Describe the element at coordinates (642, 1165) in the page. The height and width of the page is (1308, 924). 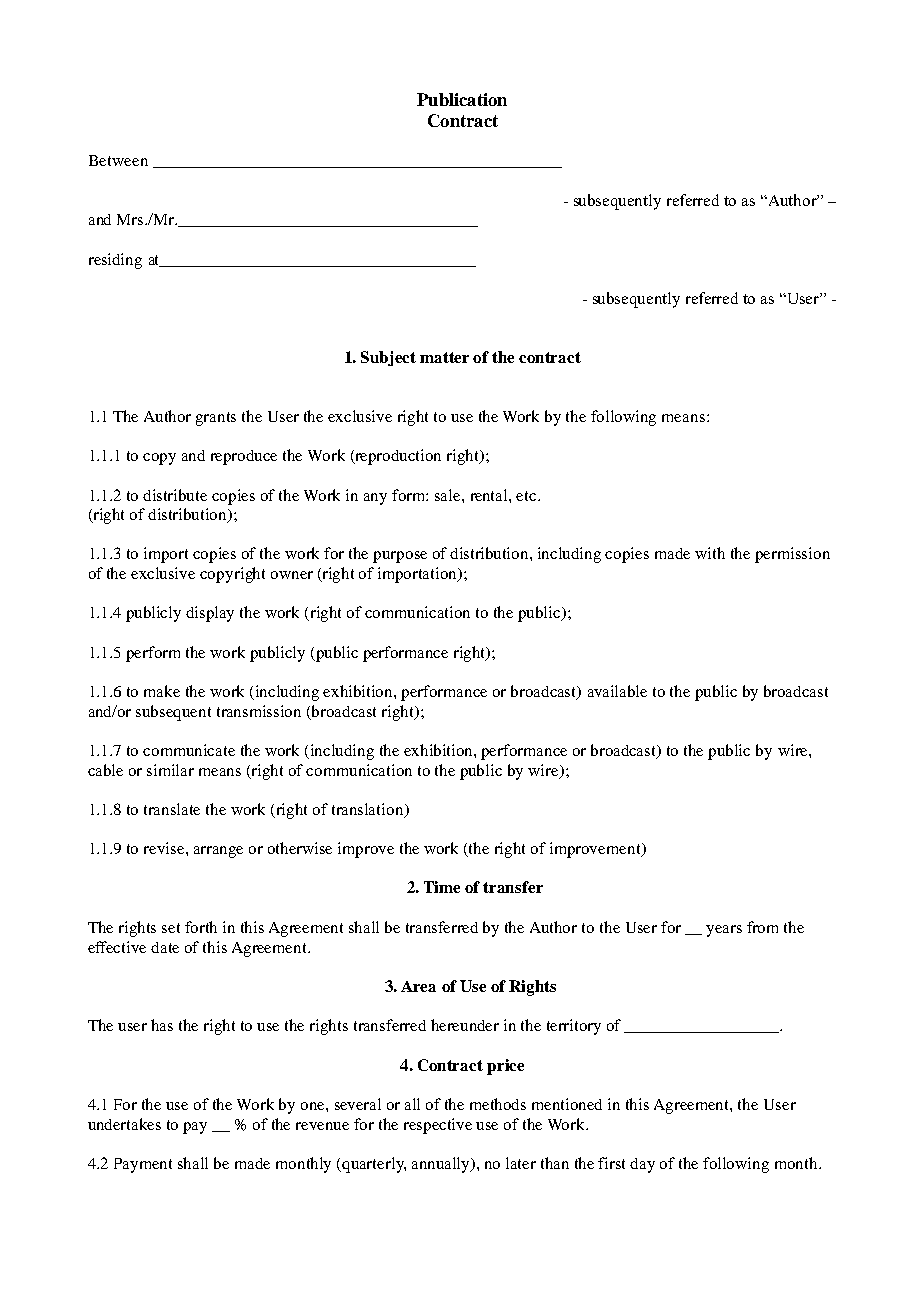
I see `day` at that location.
